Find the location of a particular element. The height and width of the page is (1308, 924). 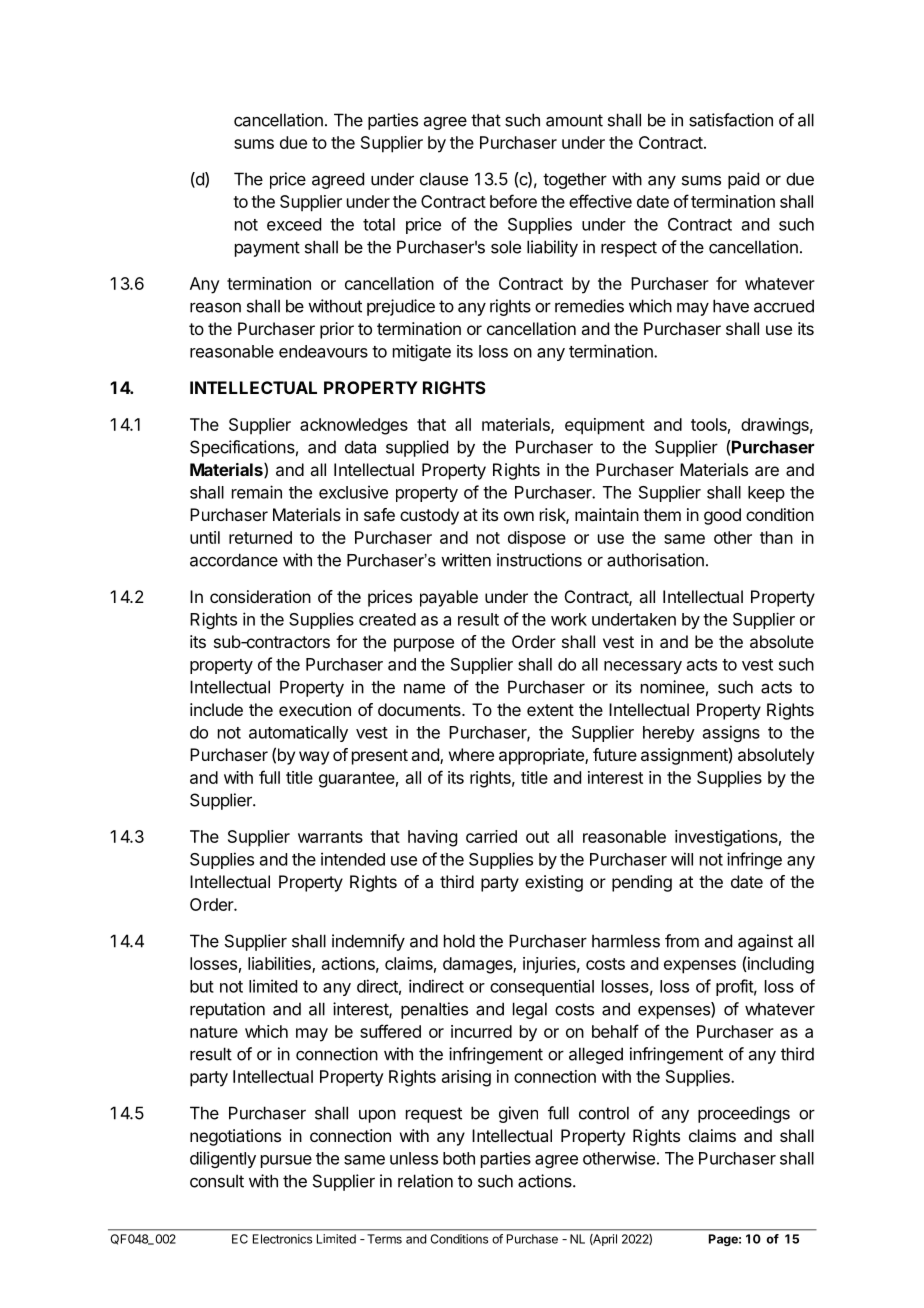

execution is located at coordinates (315, 709).
